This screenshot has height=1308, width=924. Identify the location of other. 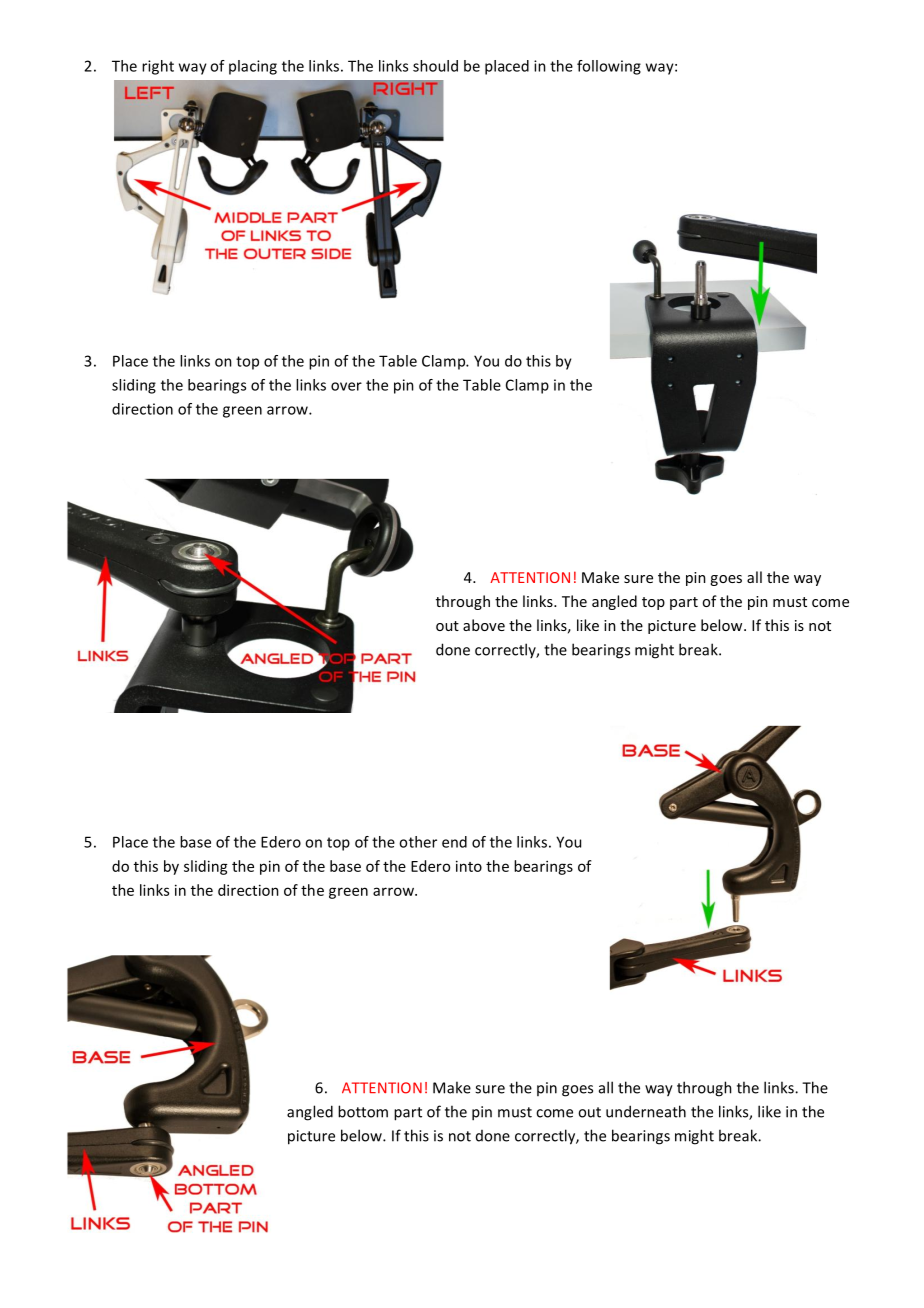
(418, 842).
